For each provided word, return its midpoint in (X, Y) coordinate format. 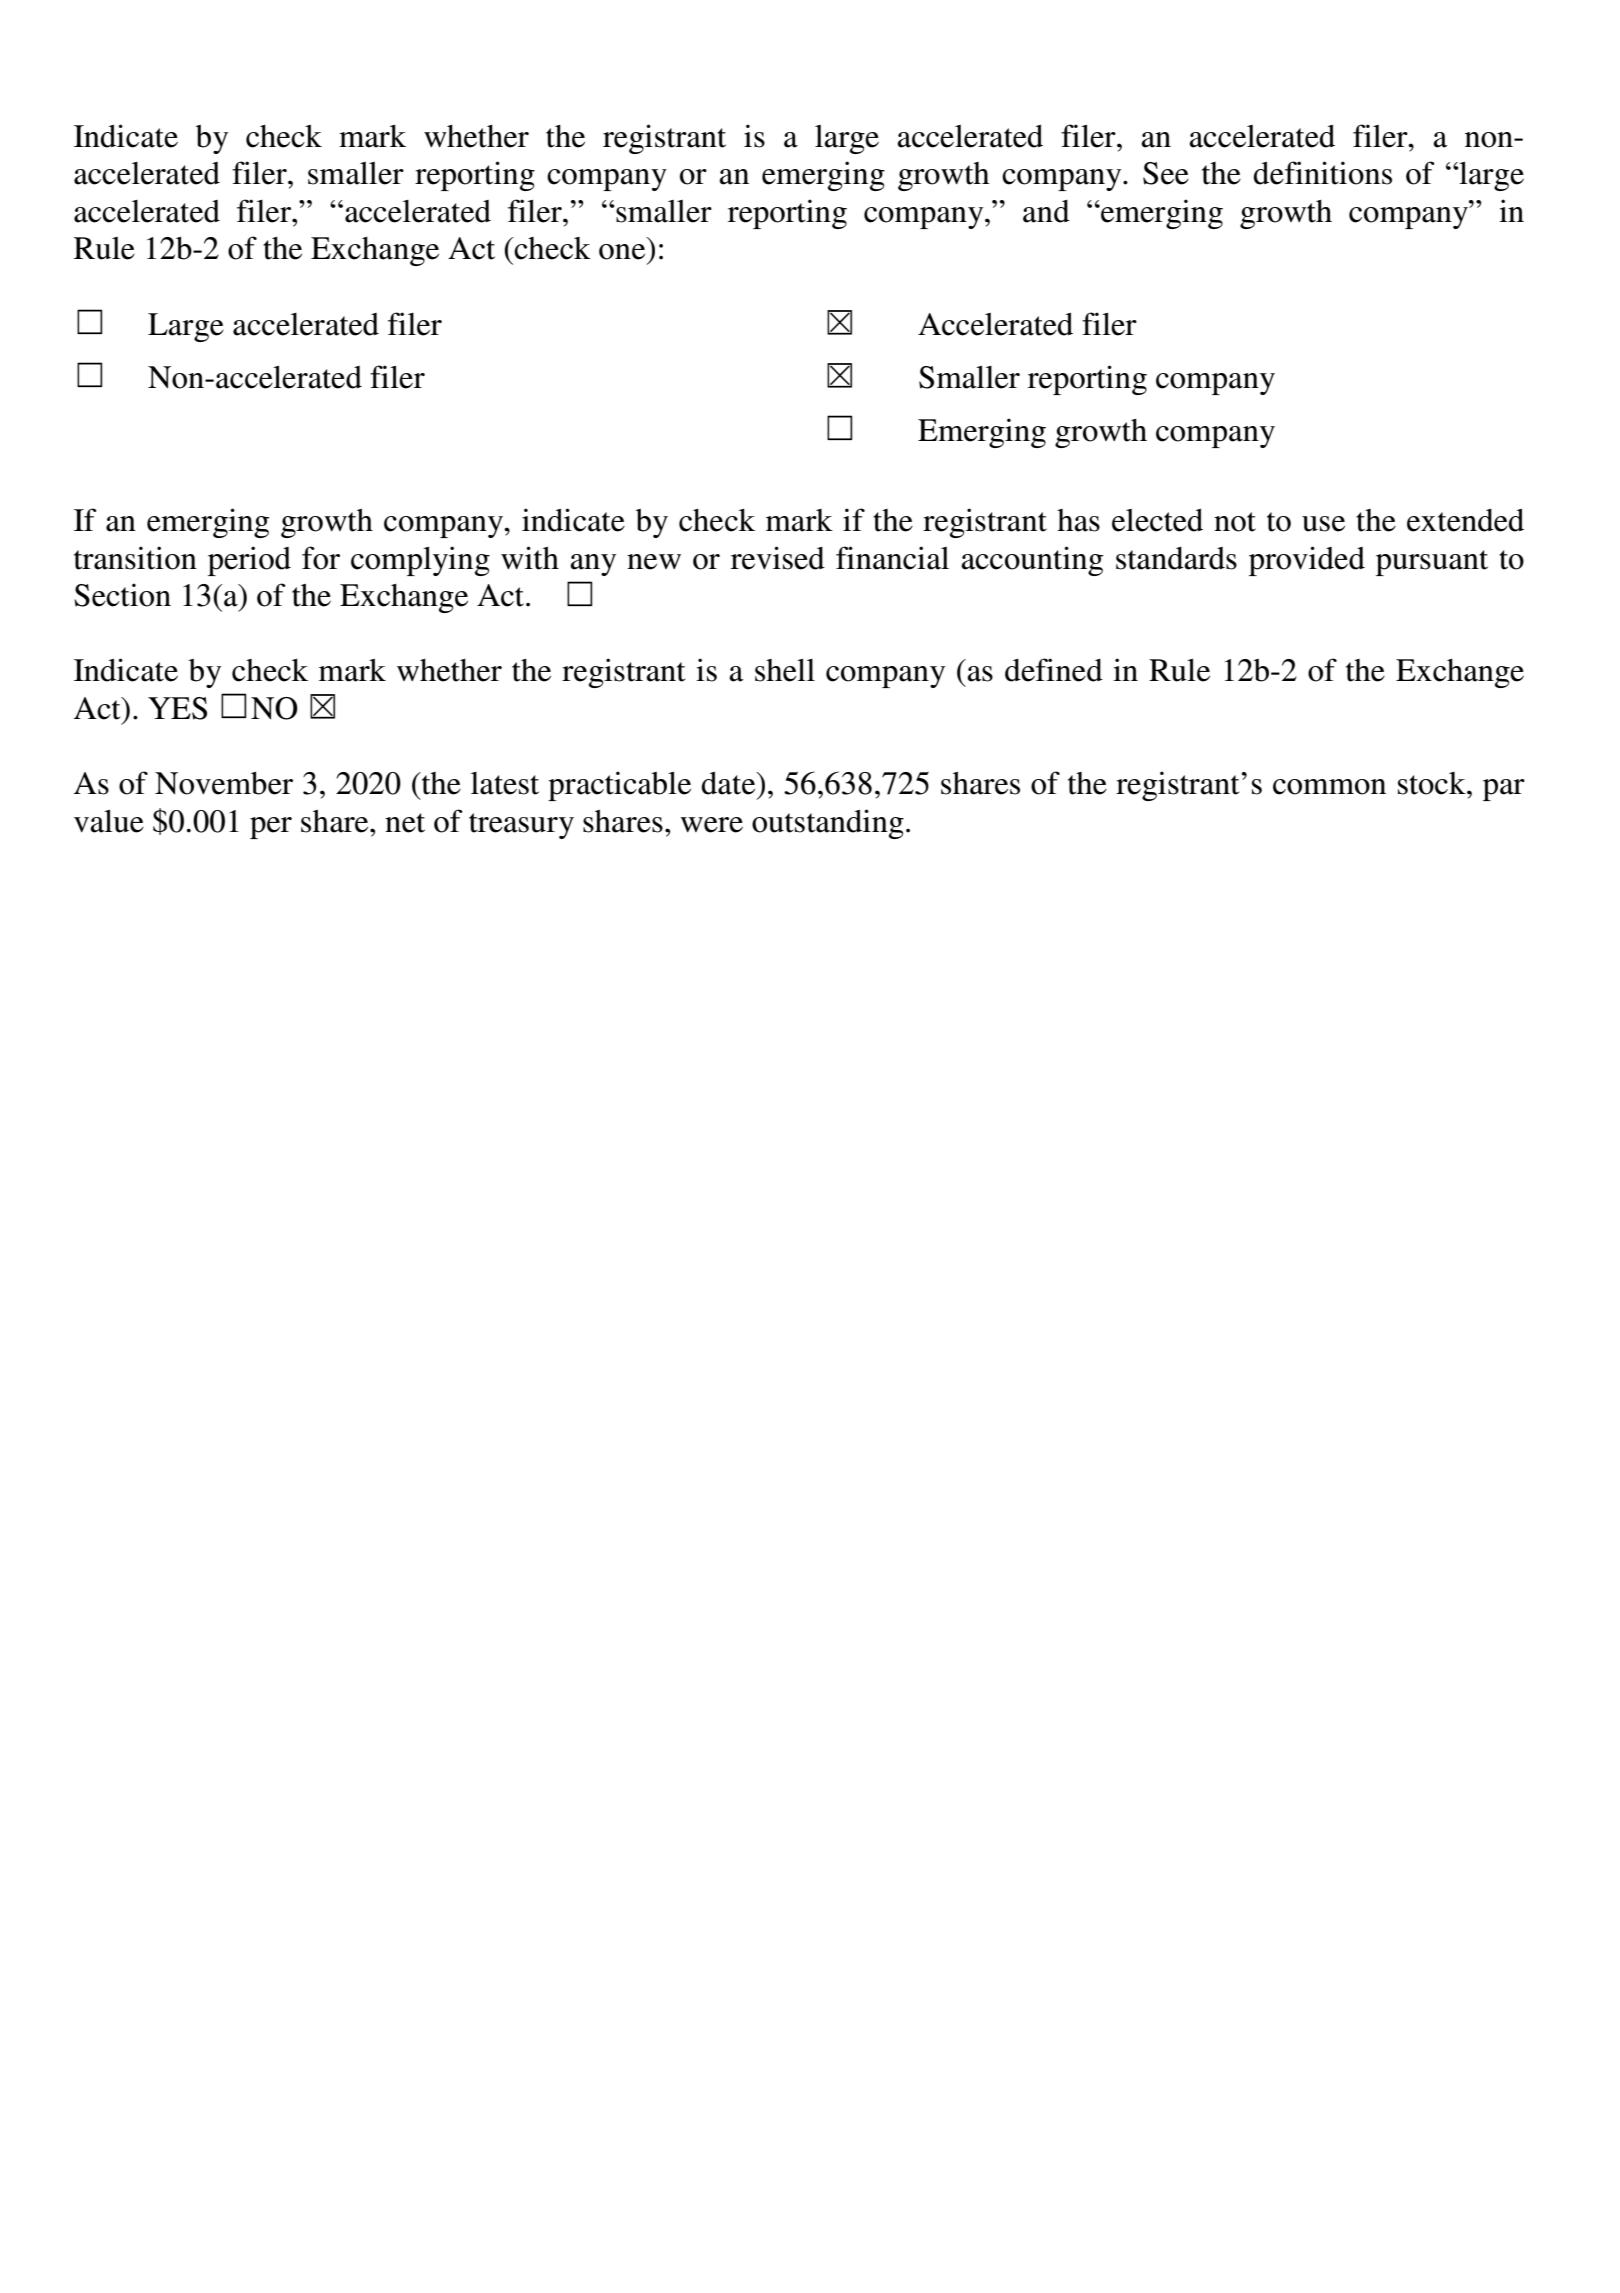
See (1166, 173)
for (321, 558)
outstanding (828, 824)
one (622, 252)
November (224, 783)
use (1323, 524)
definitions (1322, 173)
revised (778, 558)
